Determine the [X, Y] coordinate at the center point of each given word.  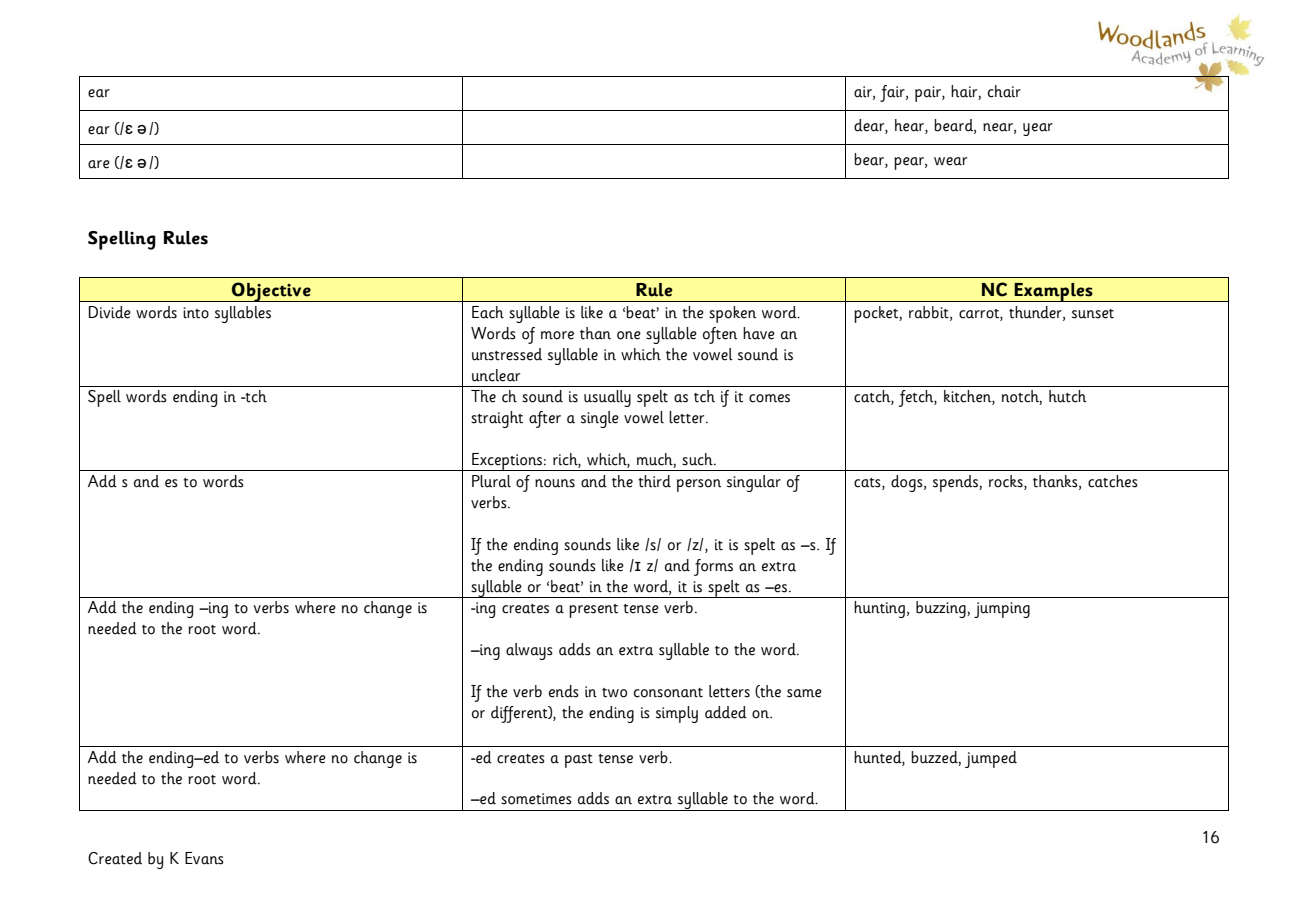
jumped [991, 759]
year [1038, 129]
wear [950, 161]
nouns [555, 483]
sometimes [536, 799]
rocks [1007, 482]
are [99, 164]
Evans [204, 858]
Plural [491, 481]
